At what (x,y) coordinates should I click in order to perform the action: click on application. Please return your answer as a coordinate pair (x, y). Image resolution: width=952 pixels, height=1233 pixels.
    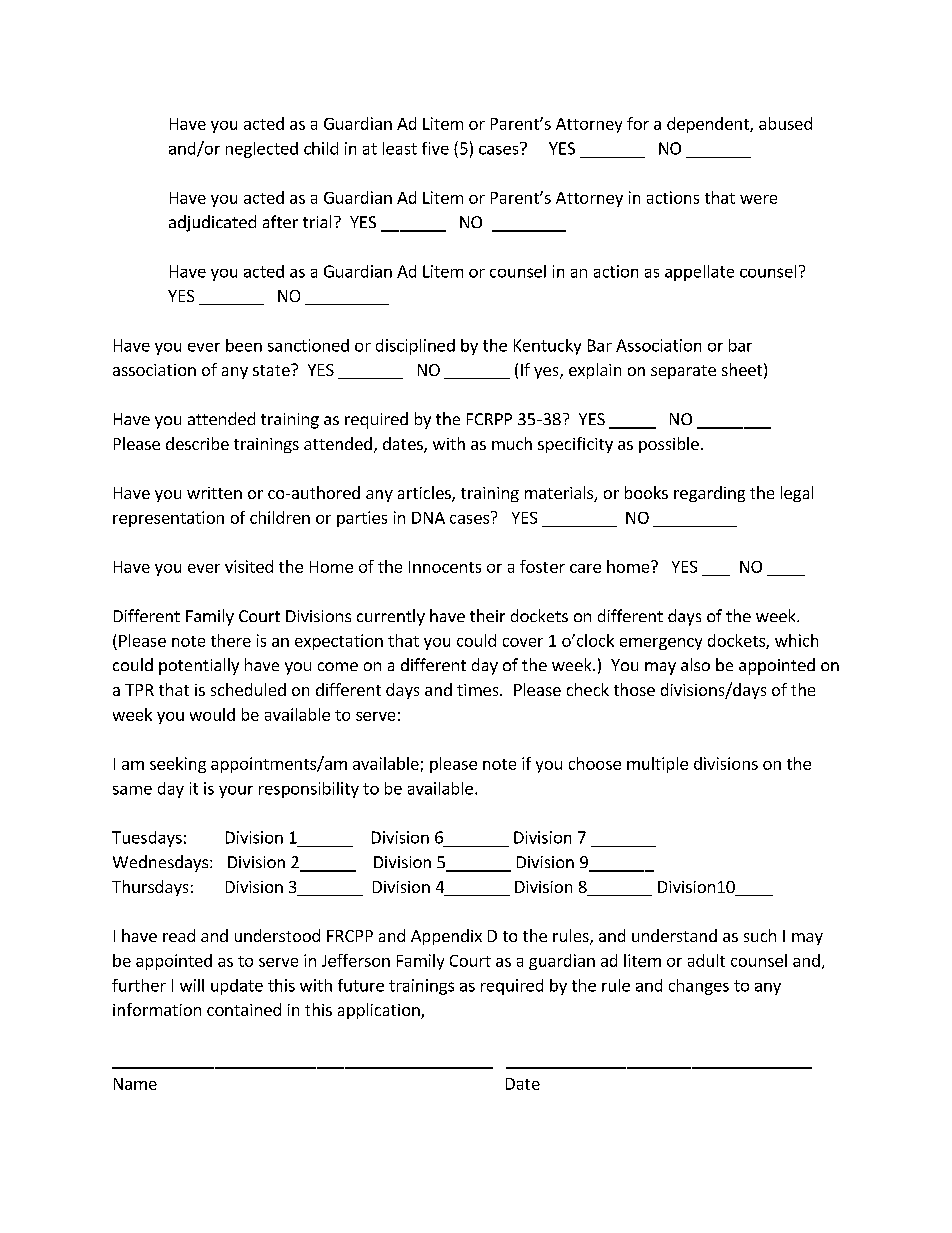
    Looking at the image, I should click on (380, 1011).
